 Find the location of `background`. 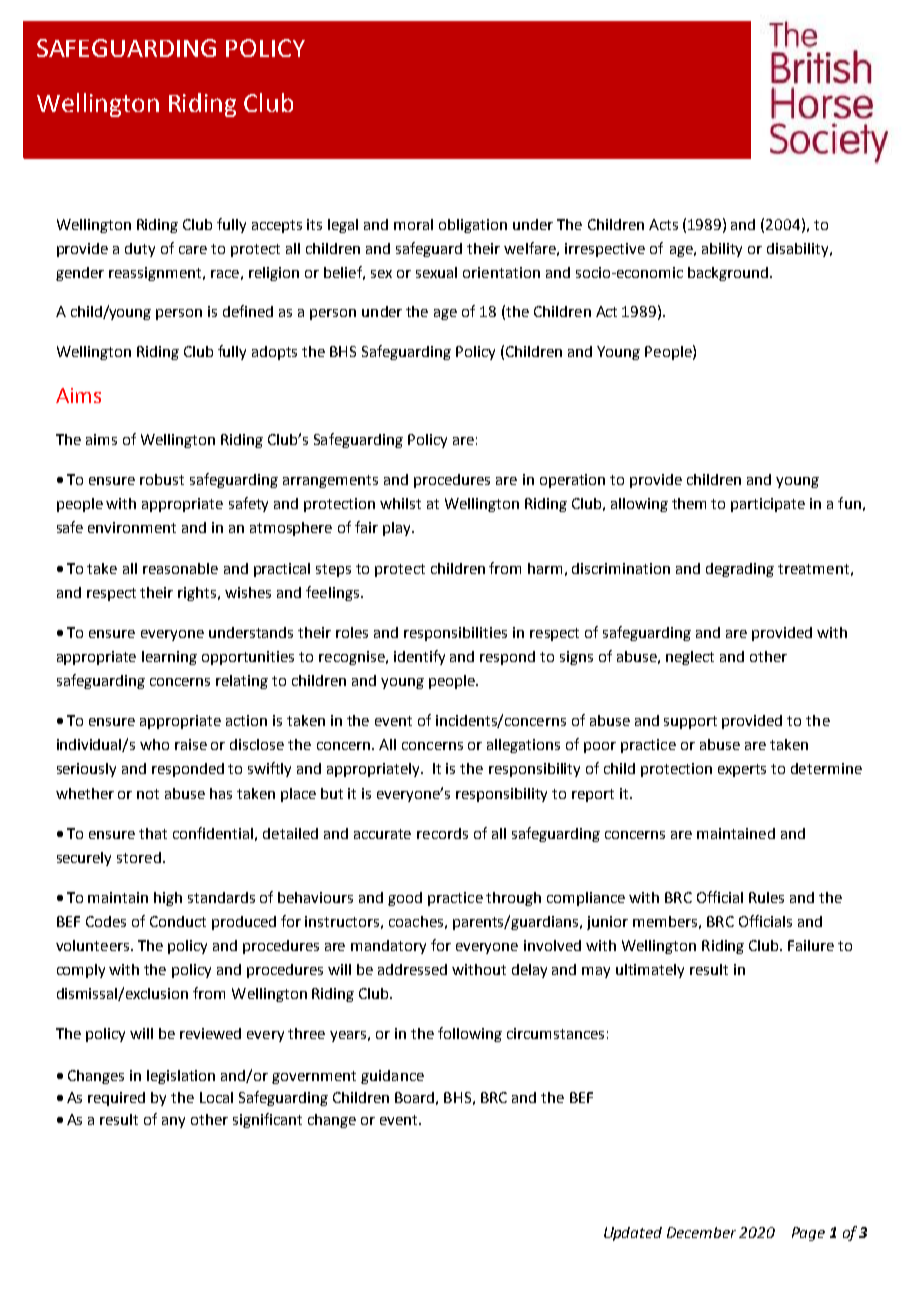

background is located at coordinates (728, 274).
